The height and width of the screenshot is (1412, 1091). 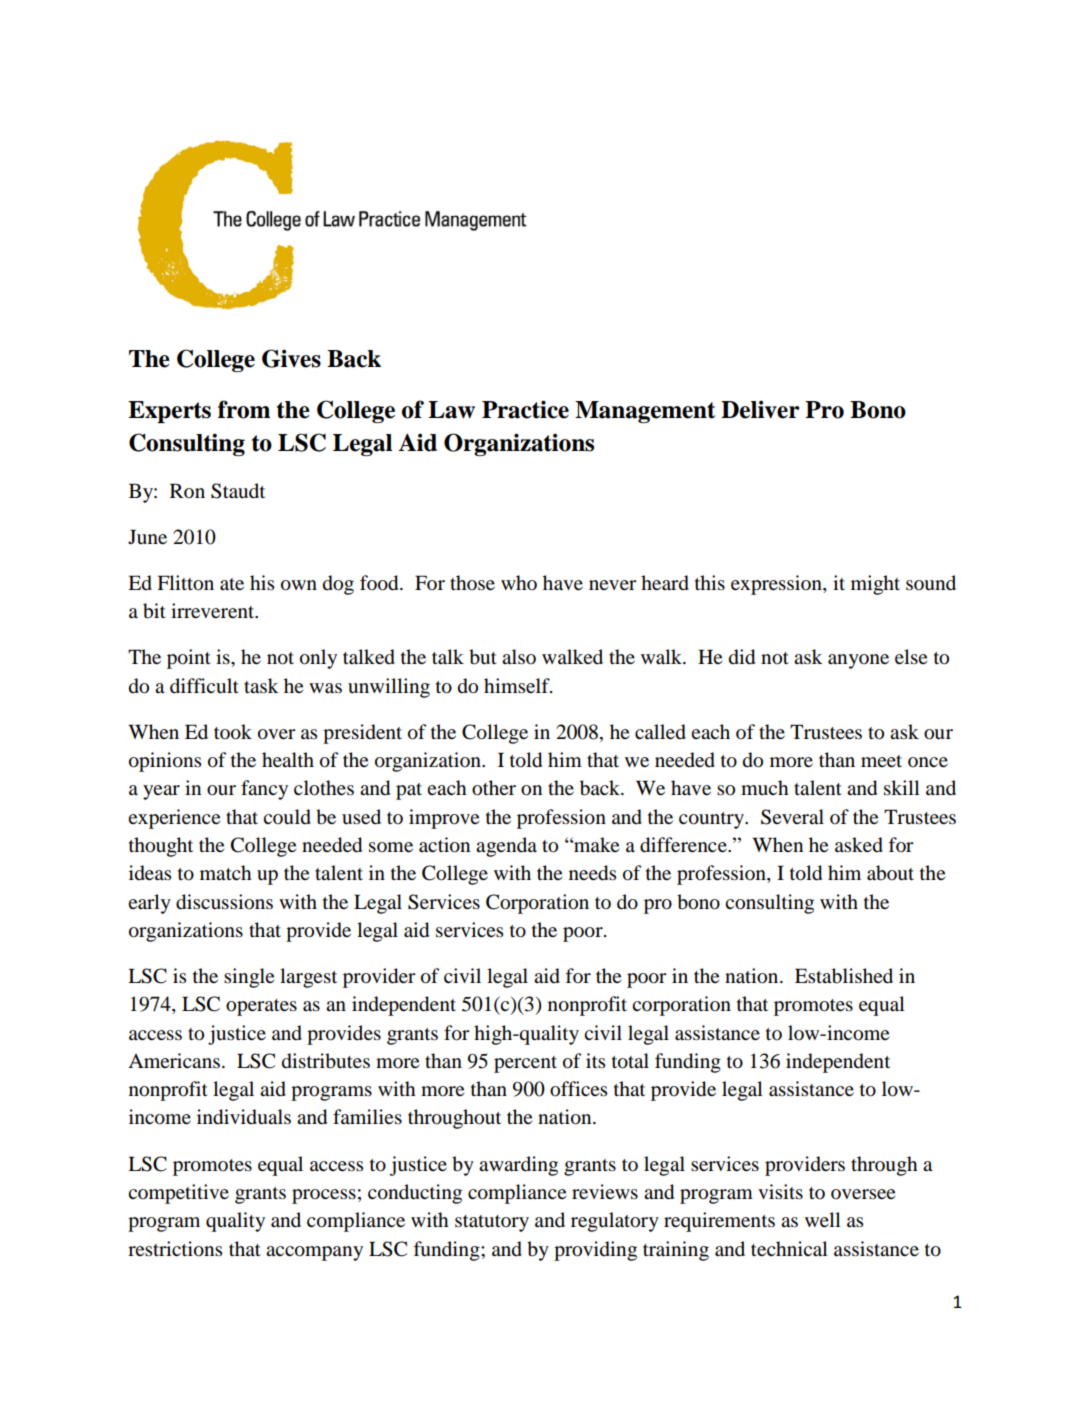 I want to click on anyone, so click(x=858, y=661).
